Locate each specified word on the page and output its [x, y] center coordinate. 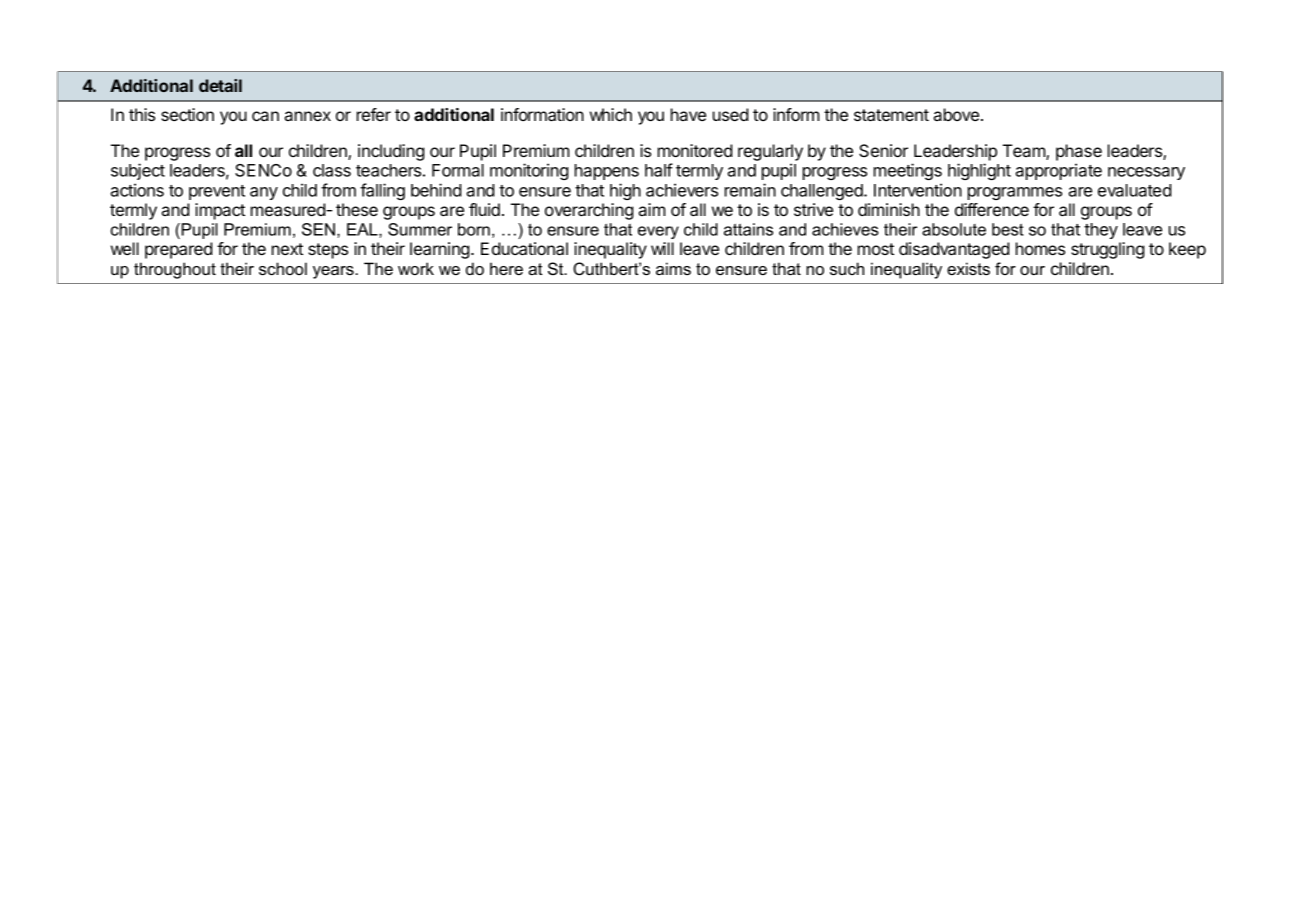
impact [220, 211]
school [283, 268]
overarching [589, 211]
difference [992, 209]
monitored [695, 150]
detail [220, 85]
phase [1079, 152]
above [957, 114]
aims [673, 268]
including [391, 152]
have [688, 114]
